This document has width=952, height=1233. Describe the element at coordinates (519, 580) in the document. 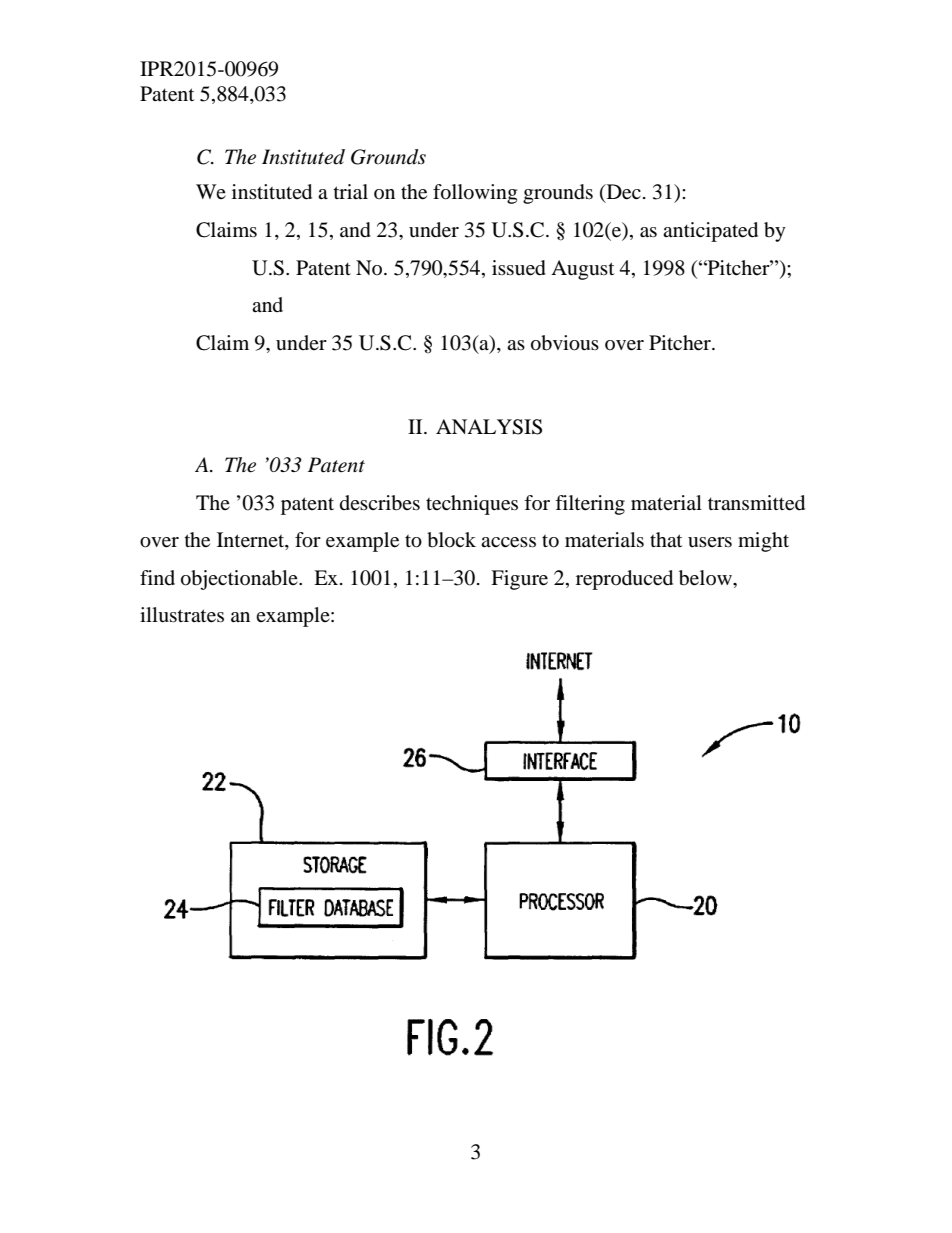

I see `Figure` at that location.
